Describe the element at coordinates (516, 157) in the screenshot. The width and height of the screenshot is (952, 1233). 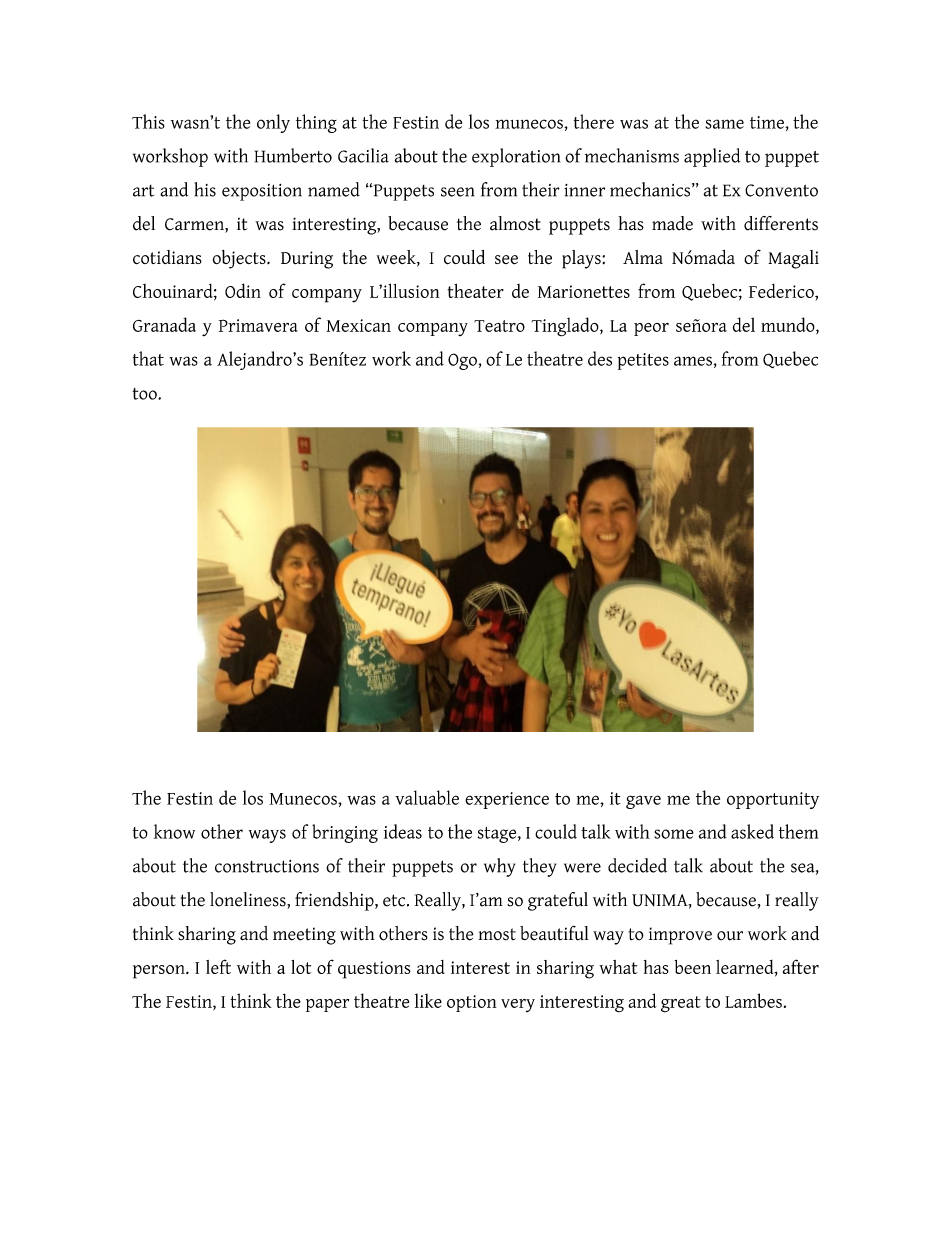
I see `exploration` at that location.
